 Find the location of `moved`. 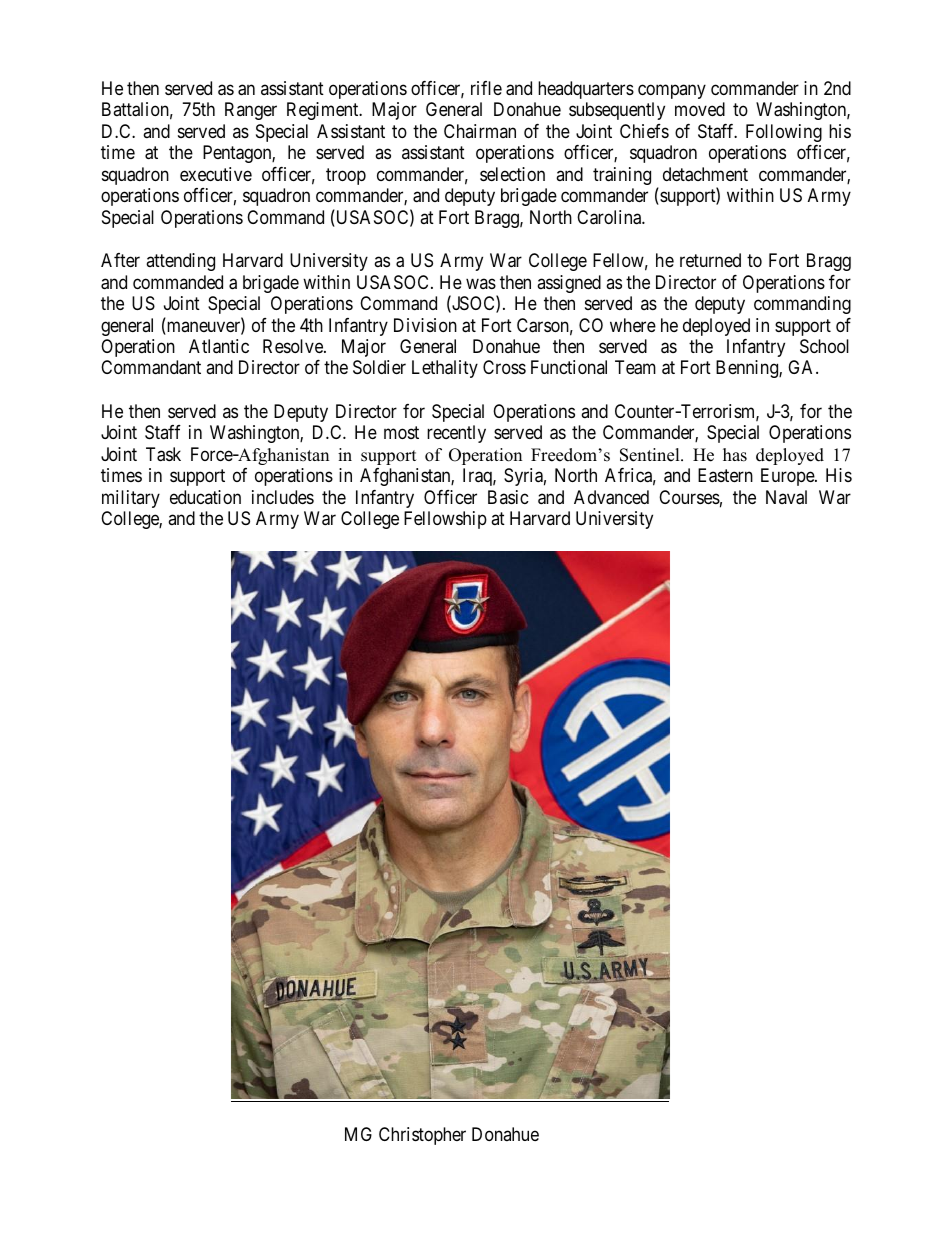

moved is located at coordinates (700, 109).
